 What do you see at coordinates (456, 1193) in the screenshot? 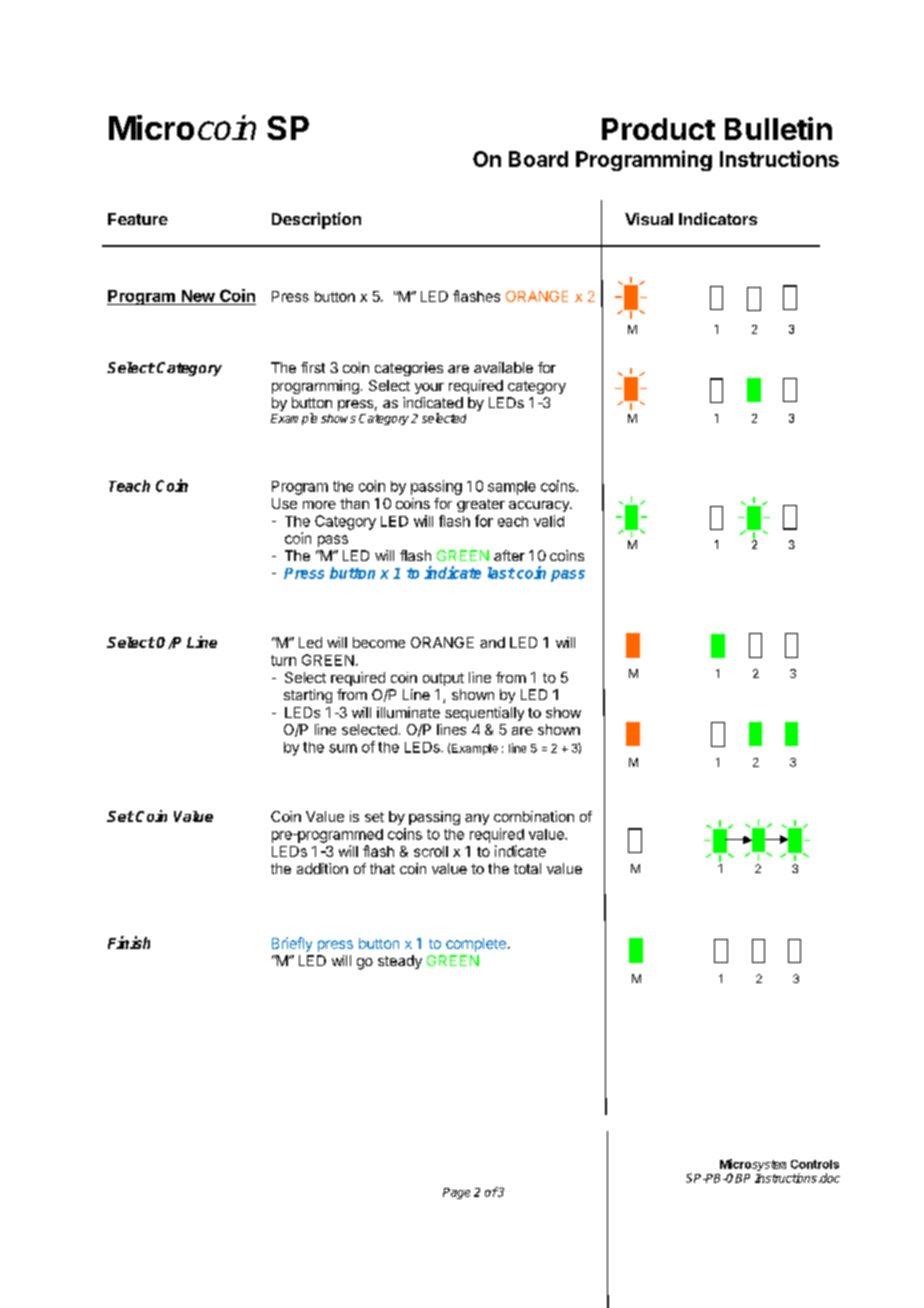
I see `Page` at bounding box center [456, 1193].
